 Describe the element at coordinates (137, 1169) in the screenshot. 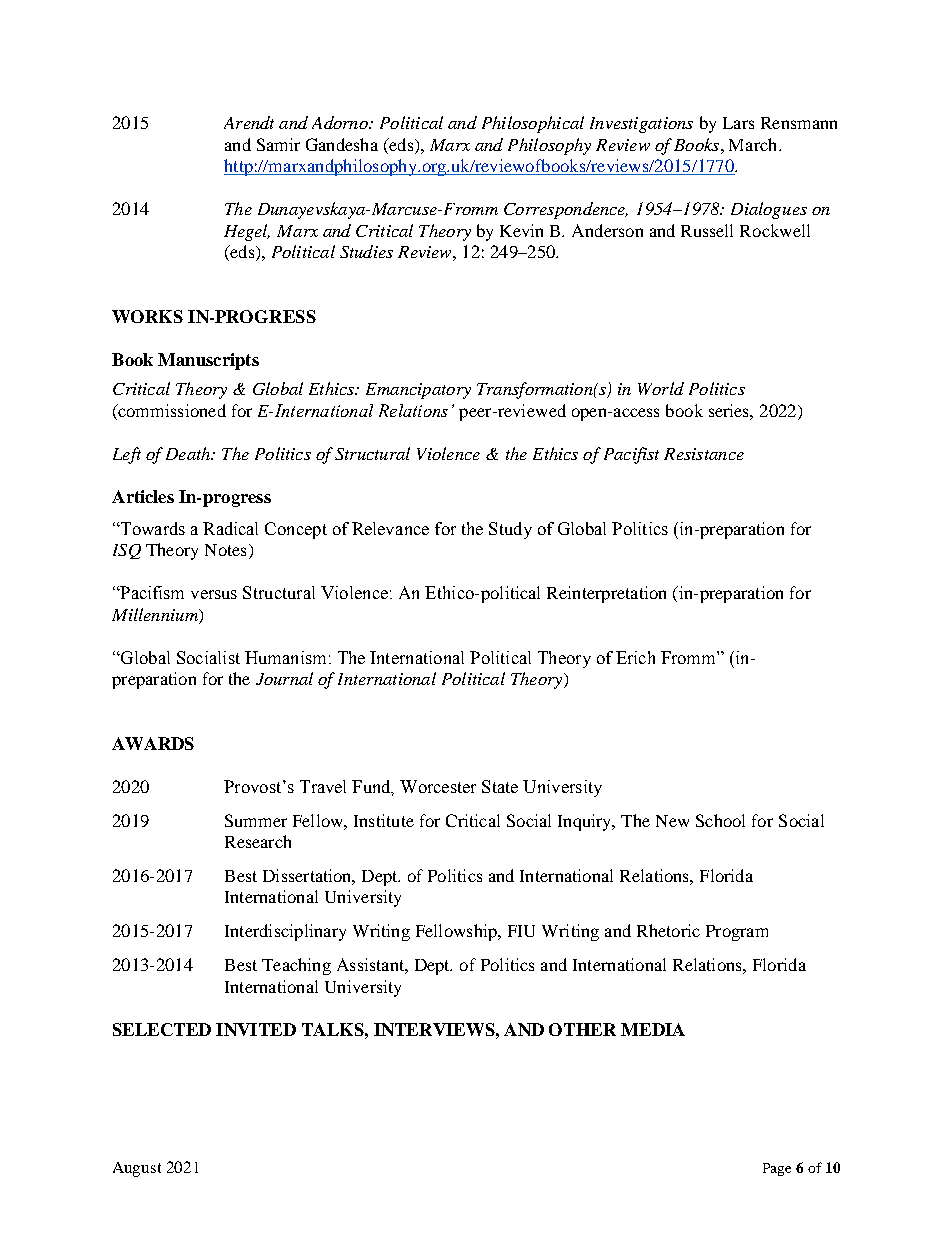

I see `August` at that location.
